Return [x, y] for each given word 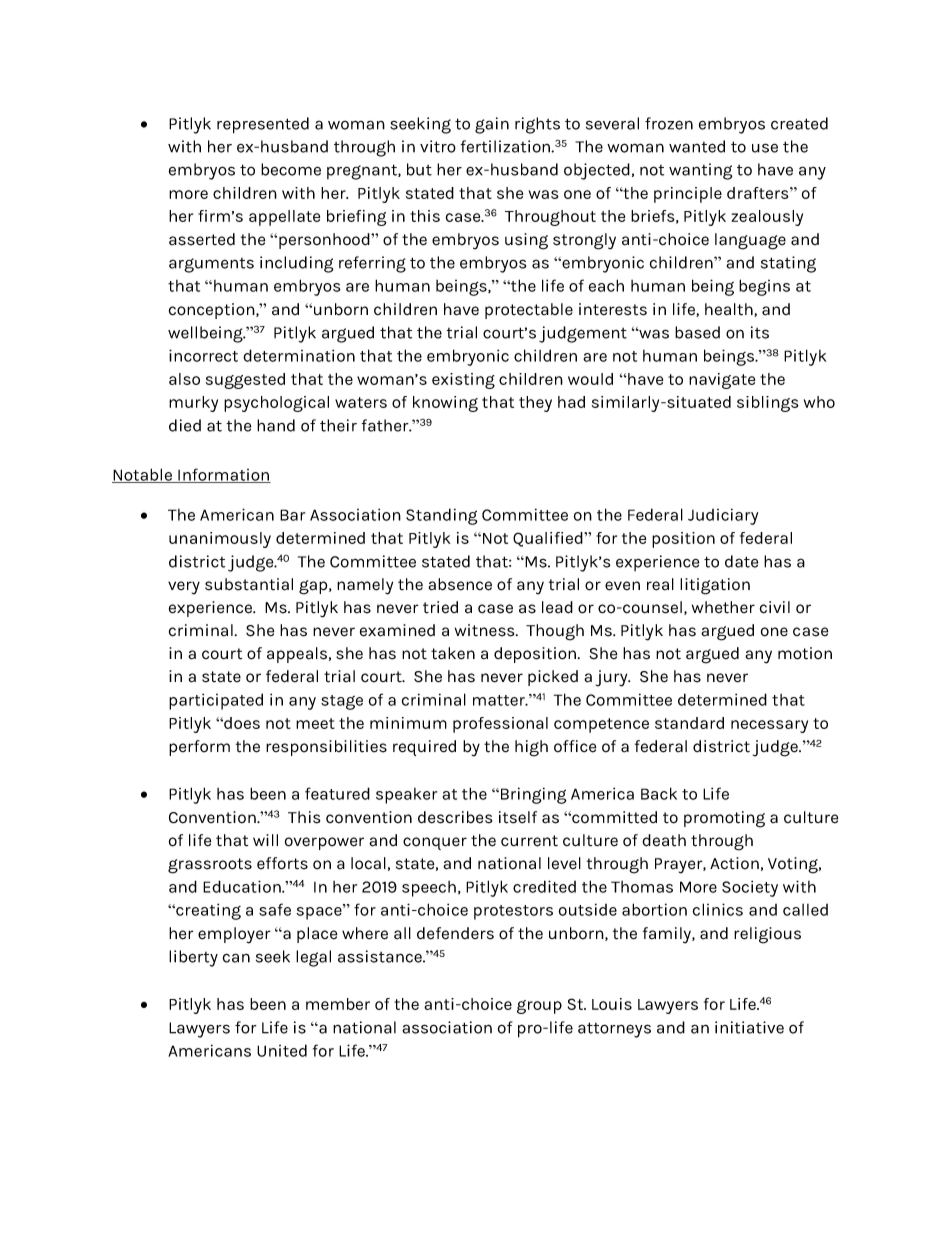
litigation [715, 586]
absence [460, 584]
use [765, 148]
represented [263, 125]
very [184, 588]
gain [492, 125]
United [282, 1050]
